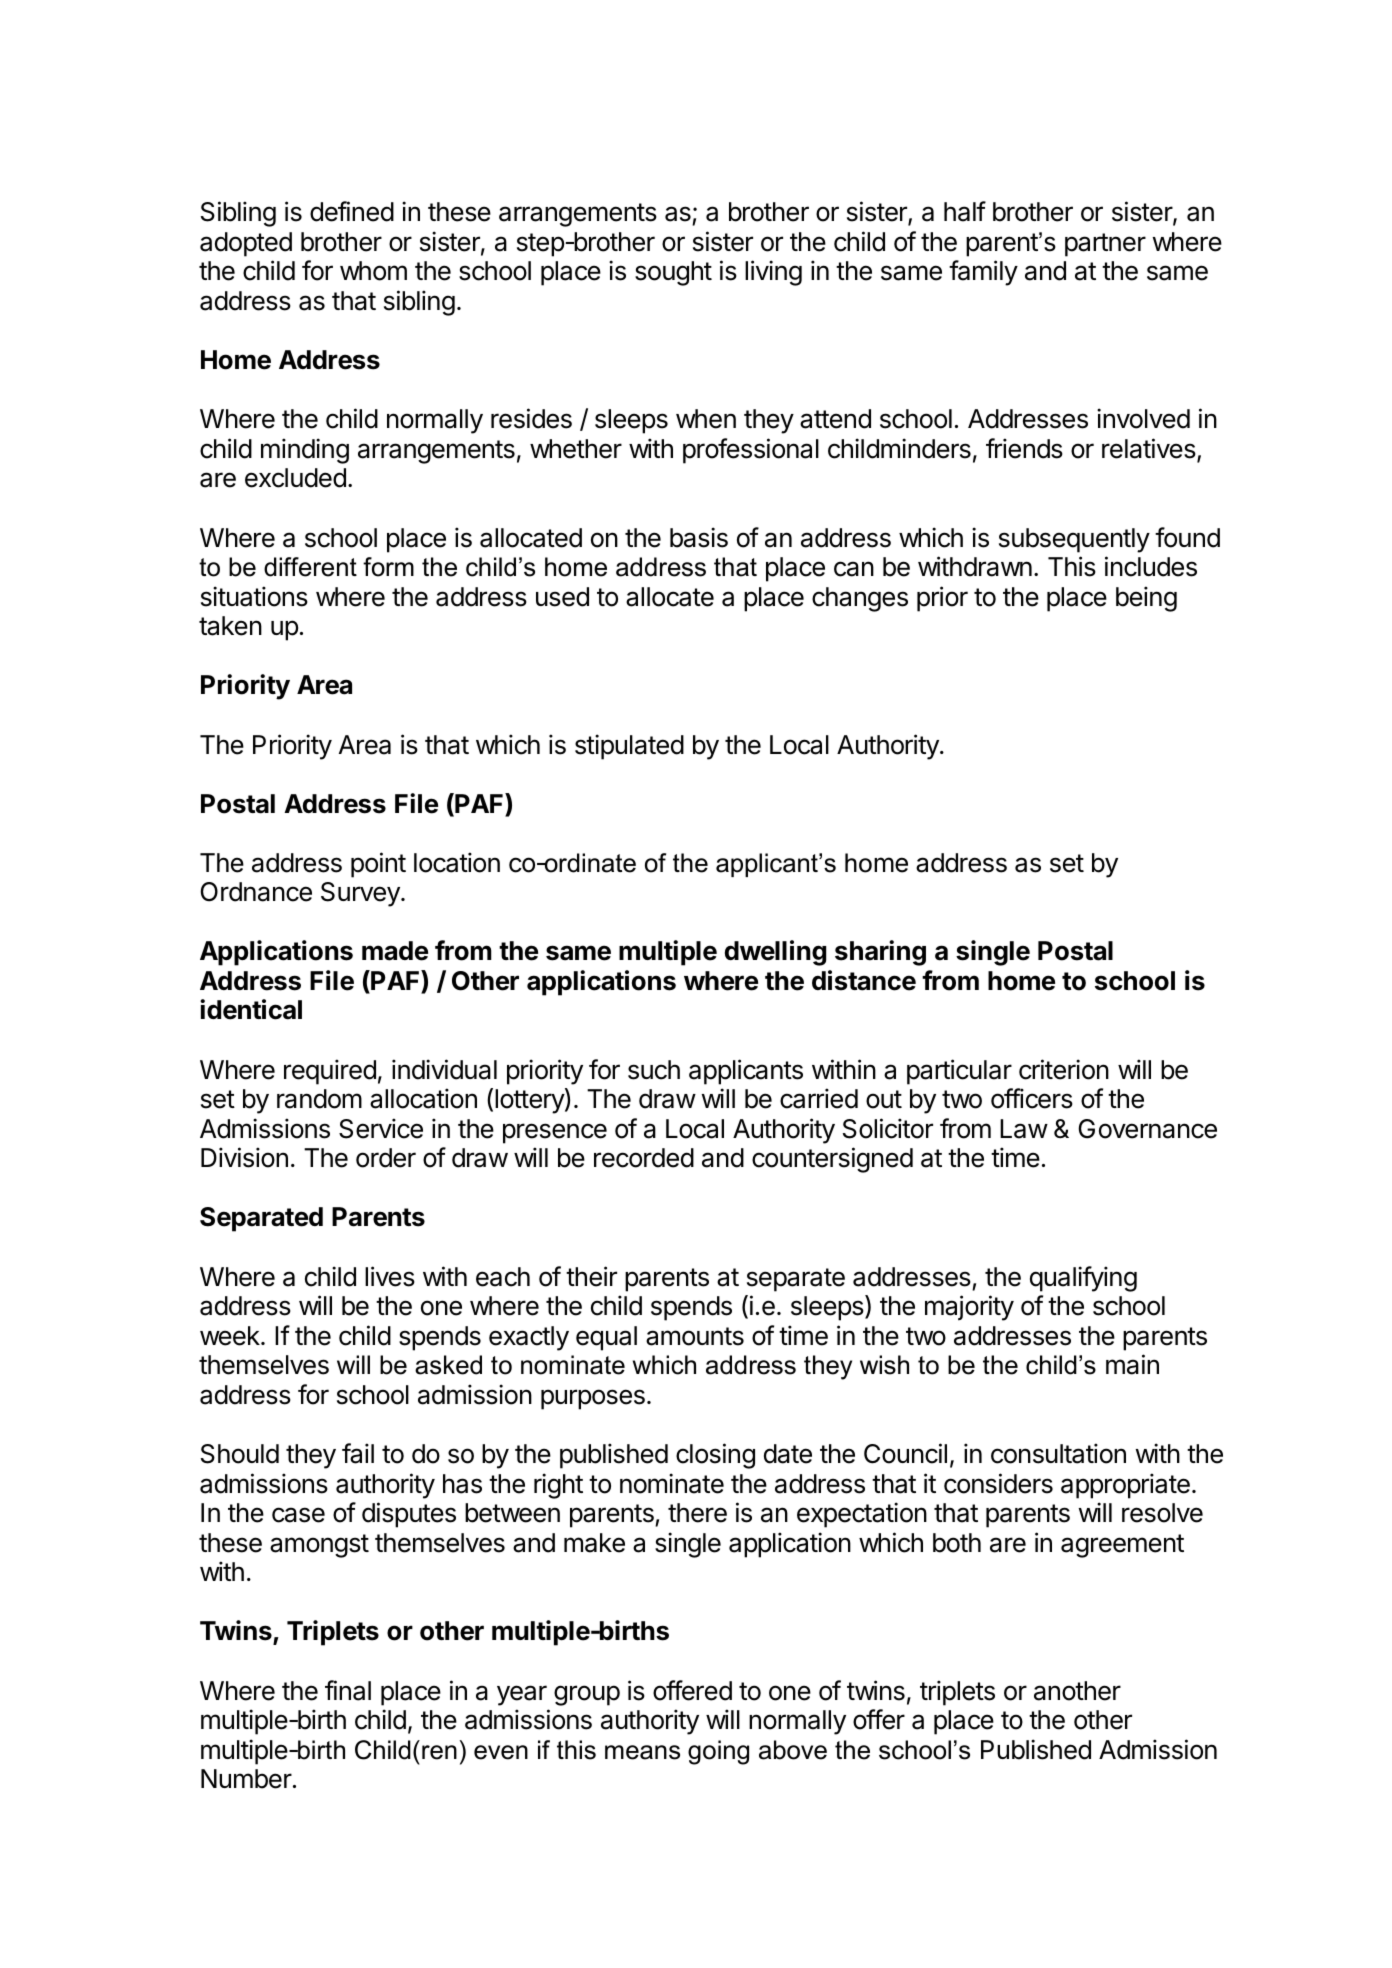 This document has height=1968, width=1392. I want to click on agreement, so click(1122, 1546).
